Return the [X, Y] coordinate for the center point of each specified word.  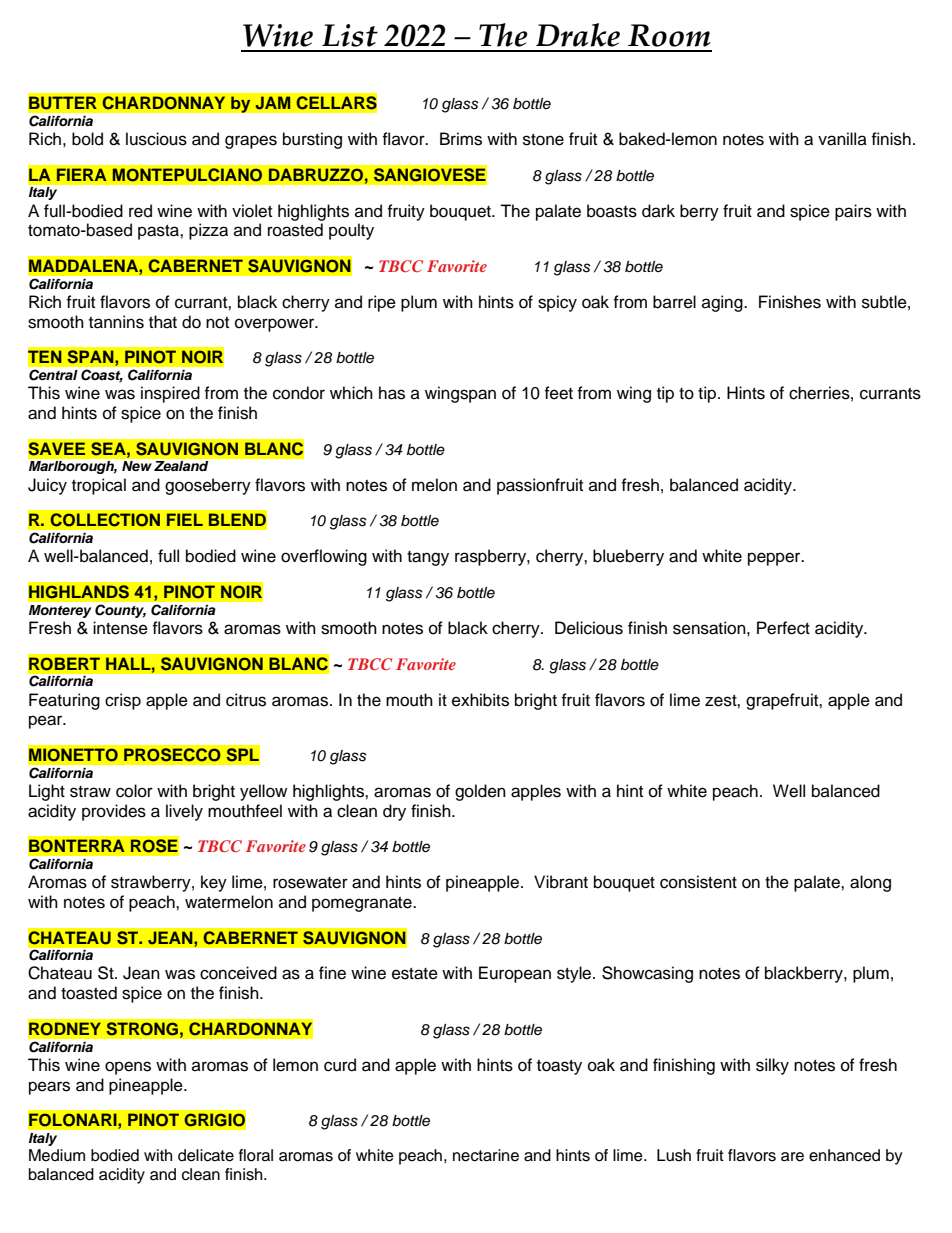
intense [120, 628]
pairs [853, 212]
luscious [156, 139]
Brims [461, 139]
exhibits [480, 700]
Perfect [783, 628]
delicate [206, 1155]
